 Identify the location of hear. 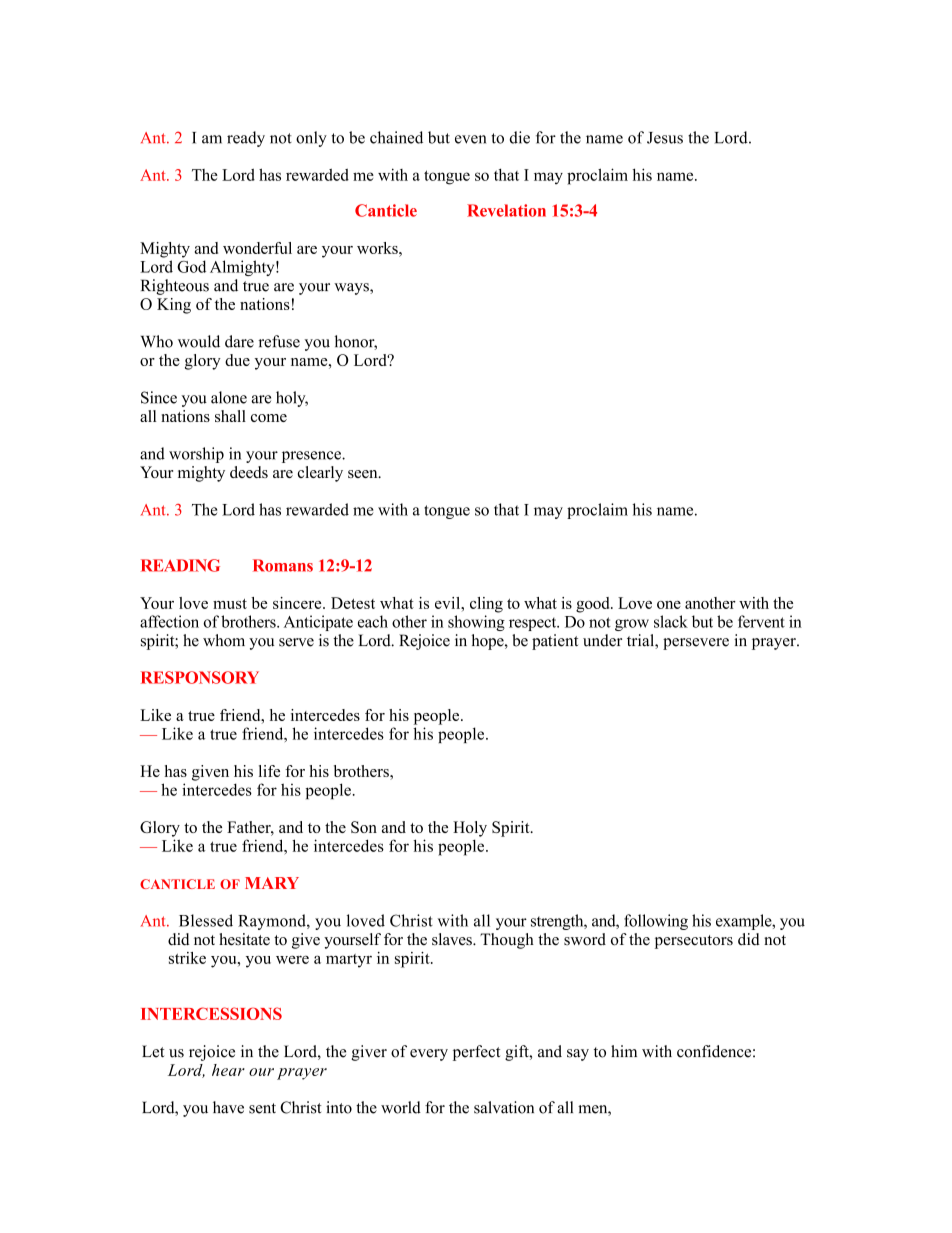
(228, 1070).
